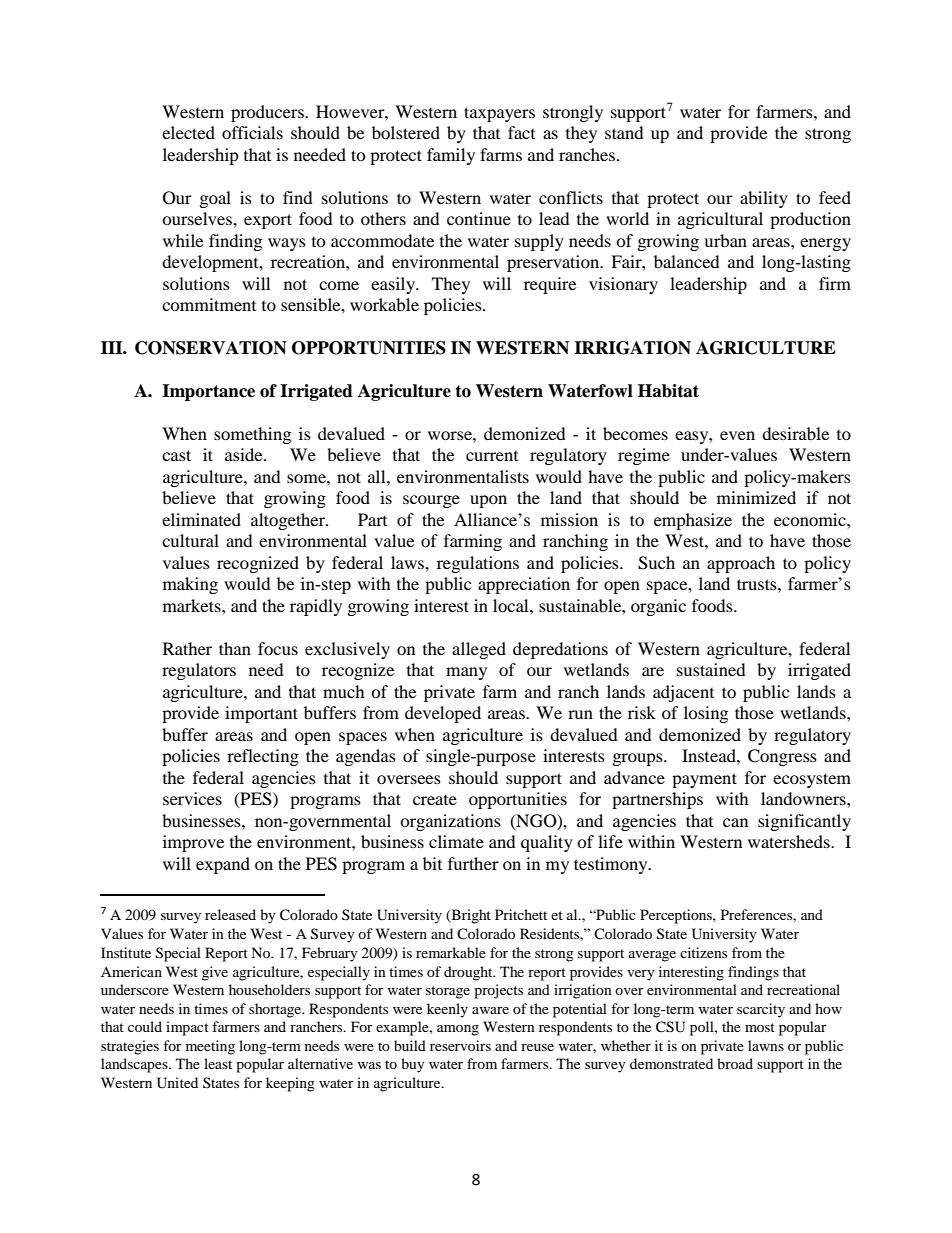 This screenshot has height=1233, width=952. Describe the element at coordinates (512, 605) in the screenshot. I see `local` at that location.
